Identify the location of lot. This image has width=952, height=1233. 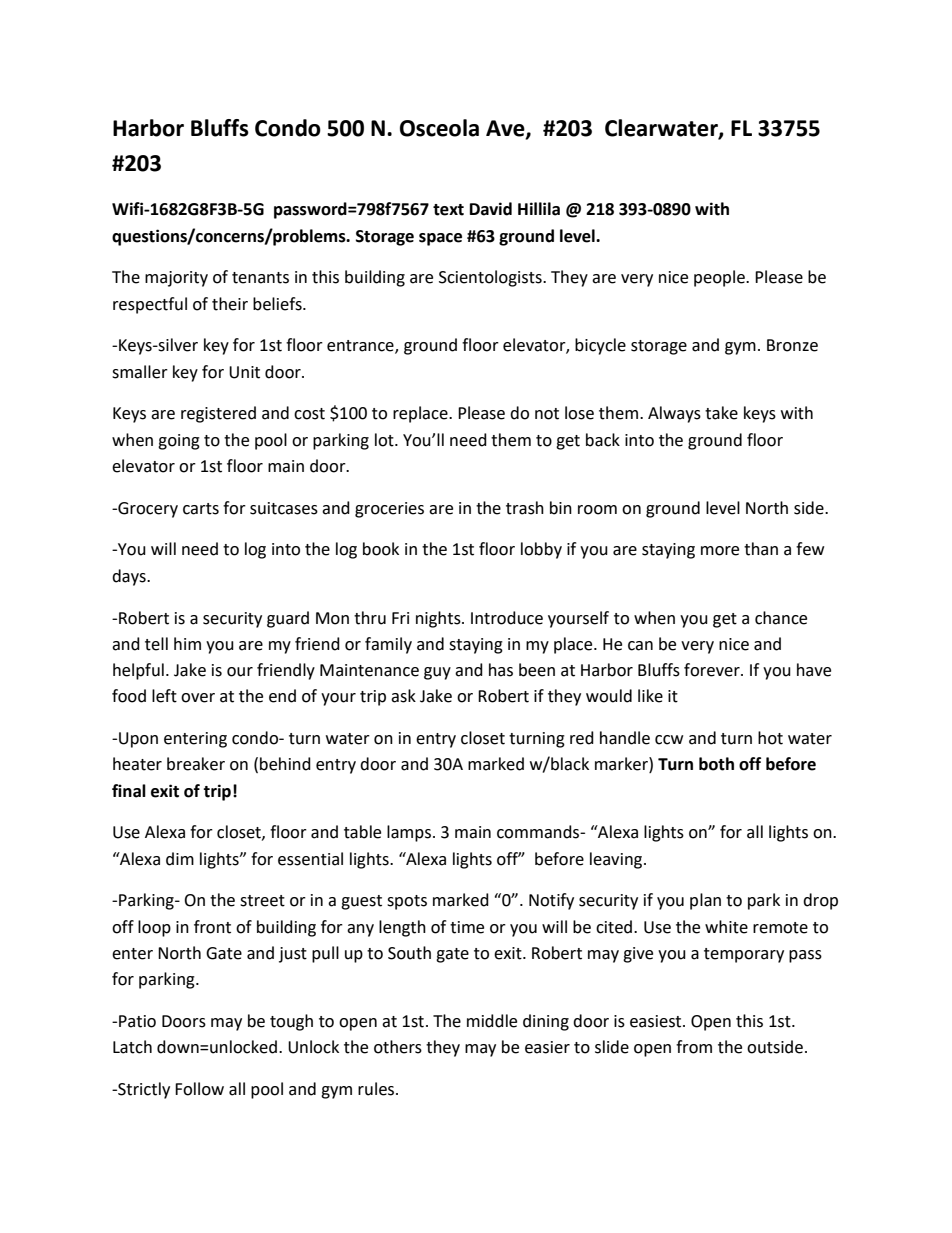
(385, 440).
